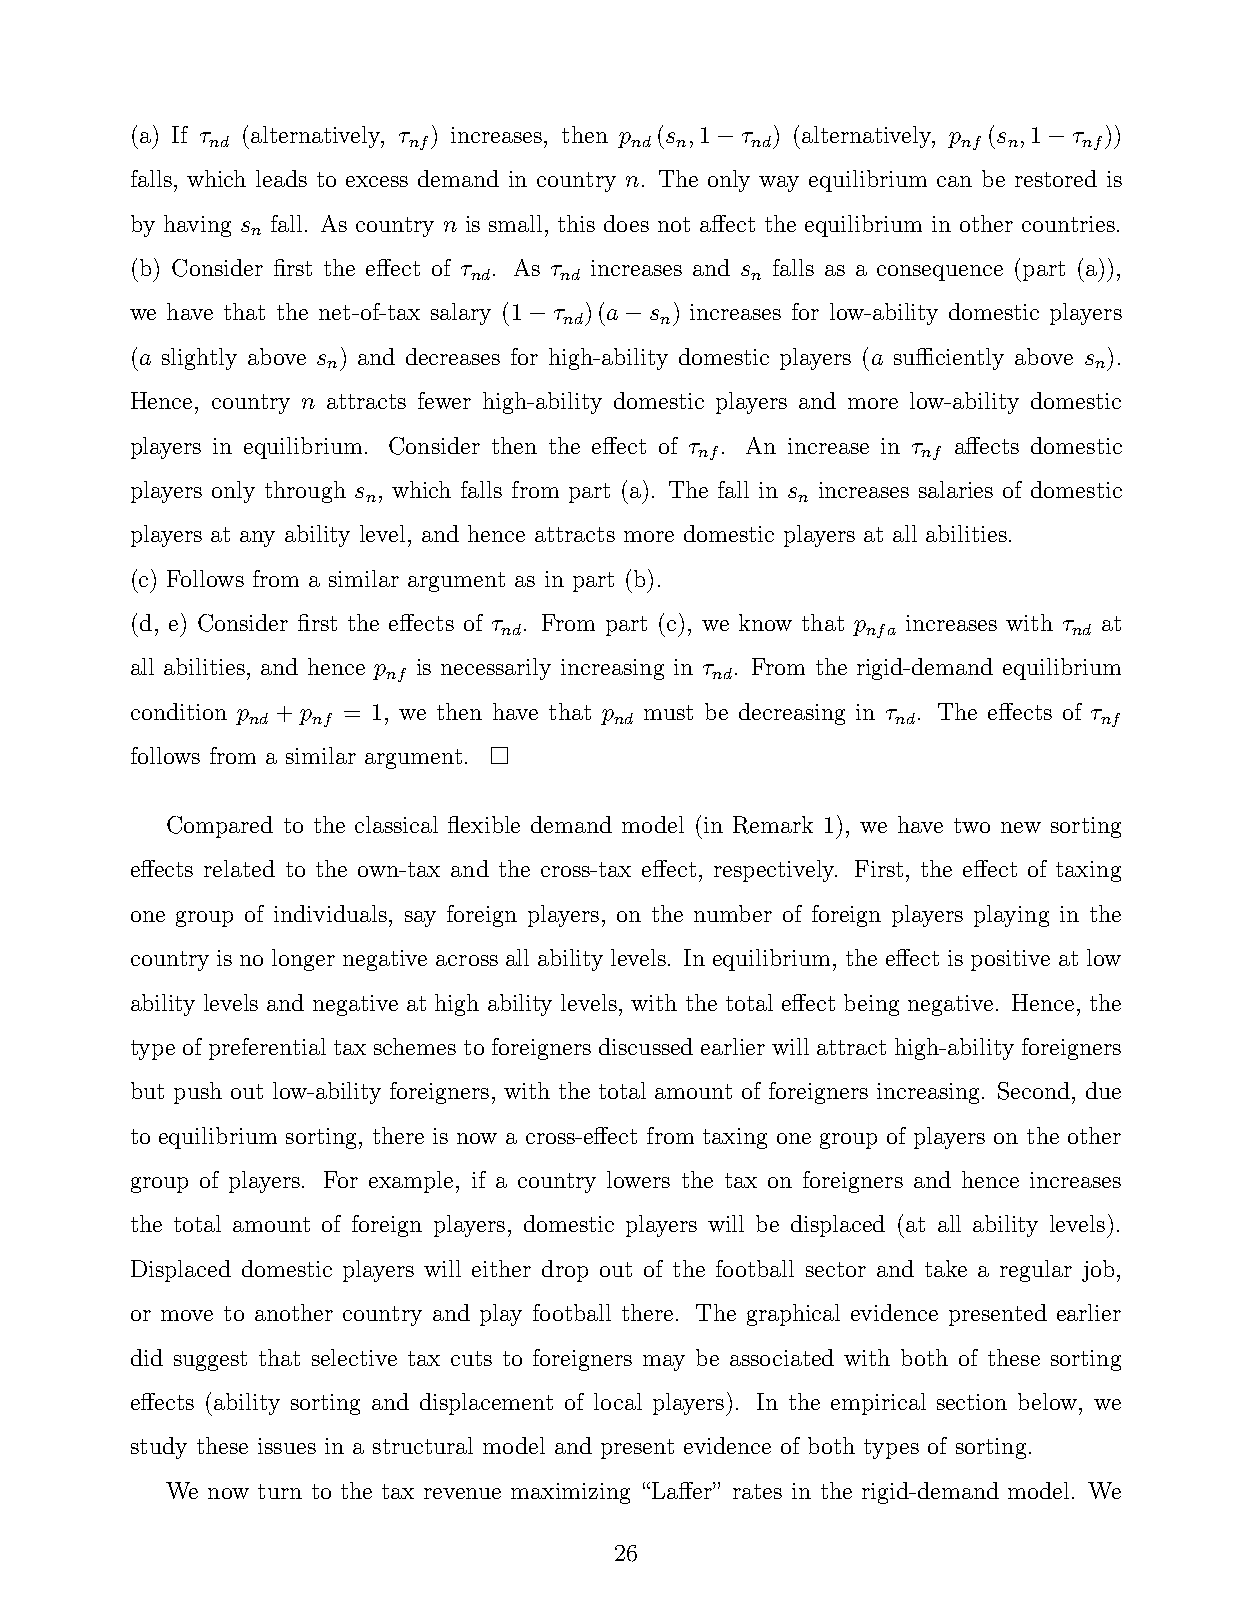 The height and width of the page is (1622, 1253). Describe the element at coordinates (220, 827) in the page. I see `Compared` at that location.
